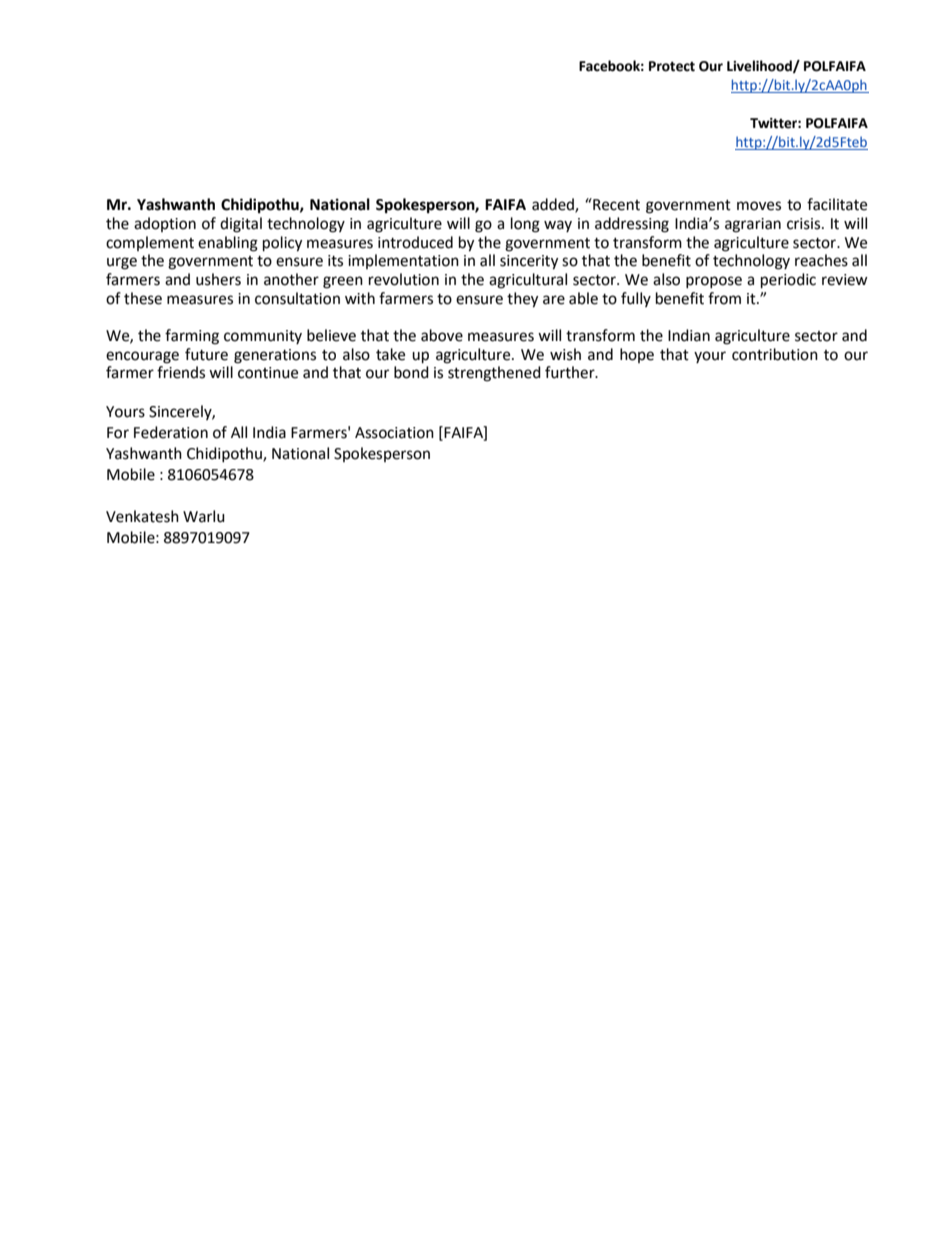 The image size is (952, 1233). Describe the element at coordinates (142, 516) in the image. I see `Venkatesh` at that location.
